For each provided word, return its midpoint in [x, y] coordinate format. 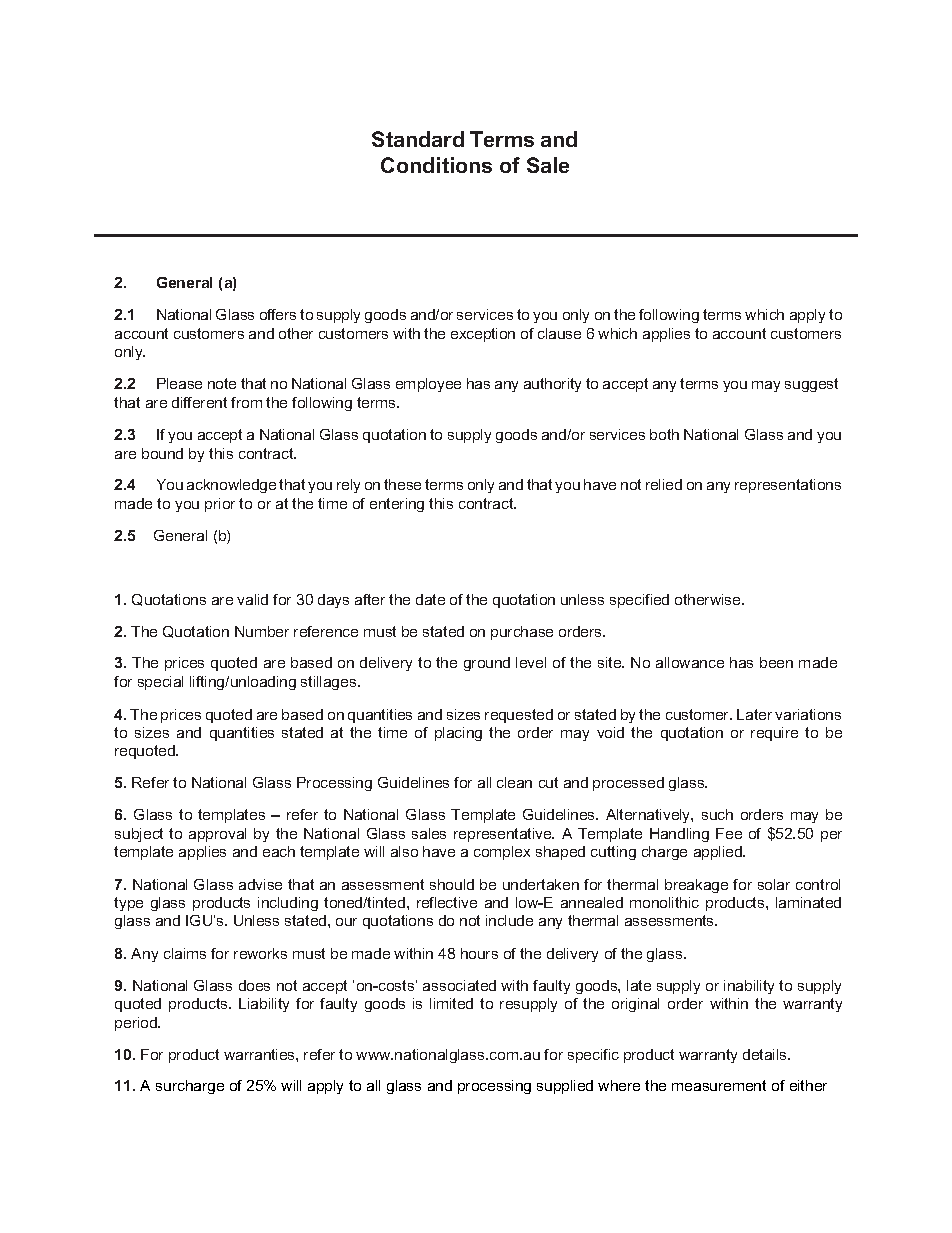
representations [788, 486]
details [766, 1054]
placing [458, 734]
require [774, 734]
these [402, 484]
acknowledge [231, 486]
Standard [418, 139]
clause [559, 333]
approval [217, 835]
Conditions [436, 165]
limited [451, 1003]
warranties [260, 1054]
